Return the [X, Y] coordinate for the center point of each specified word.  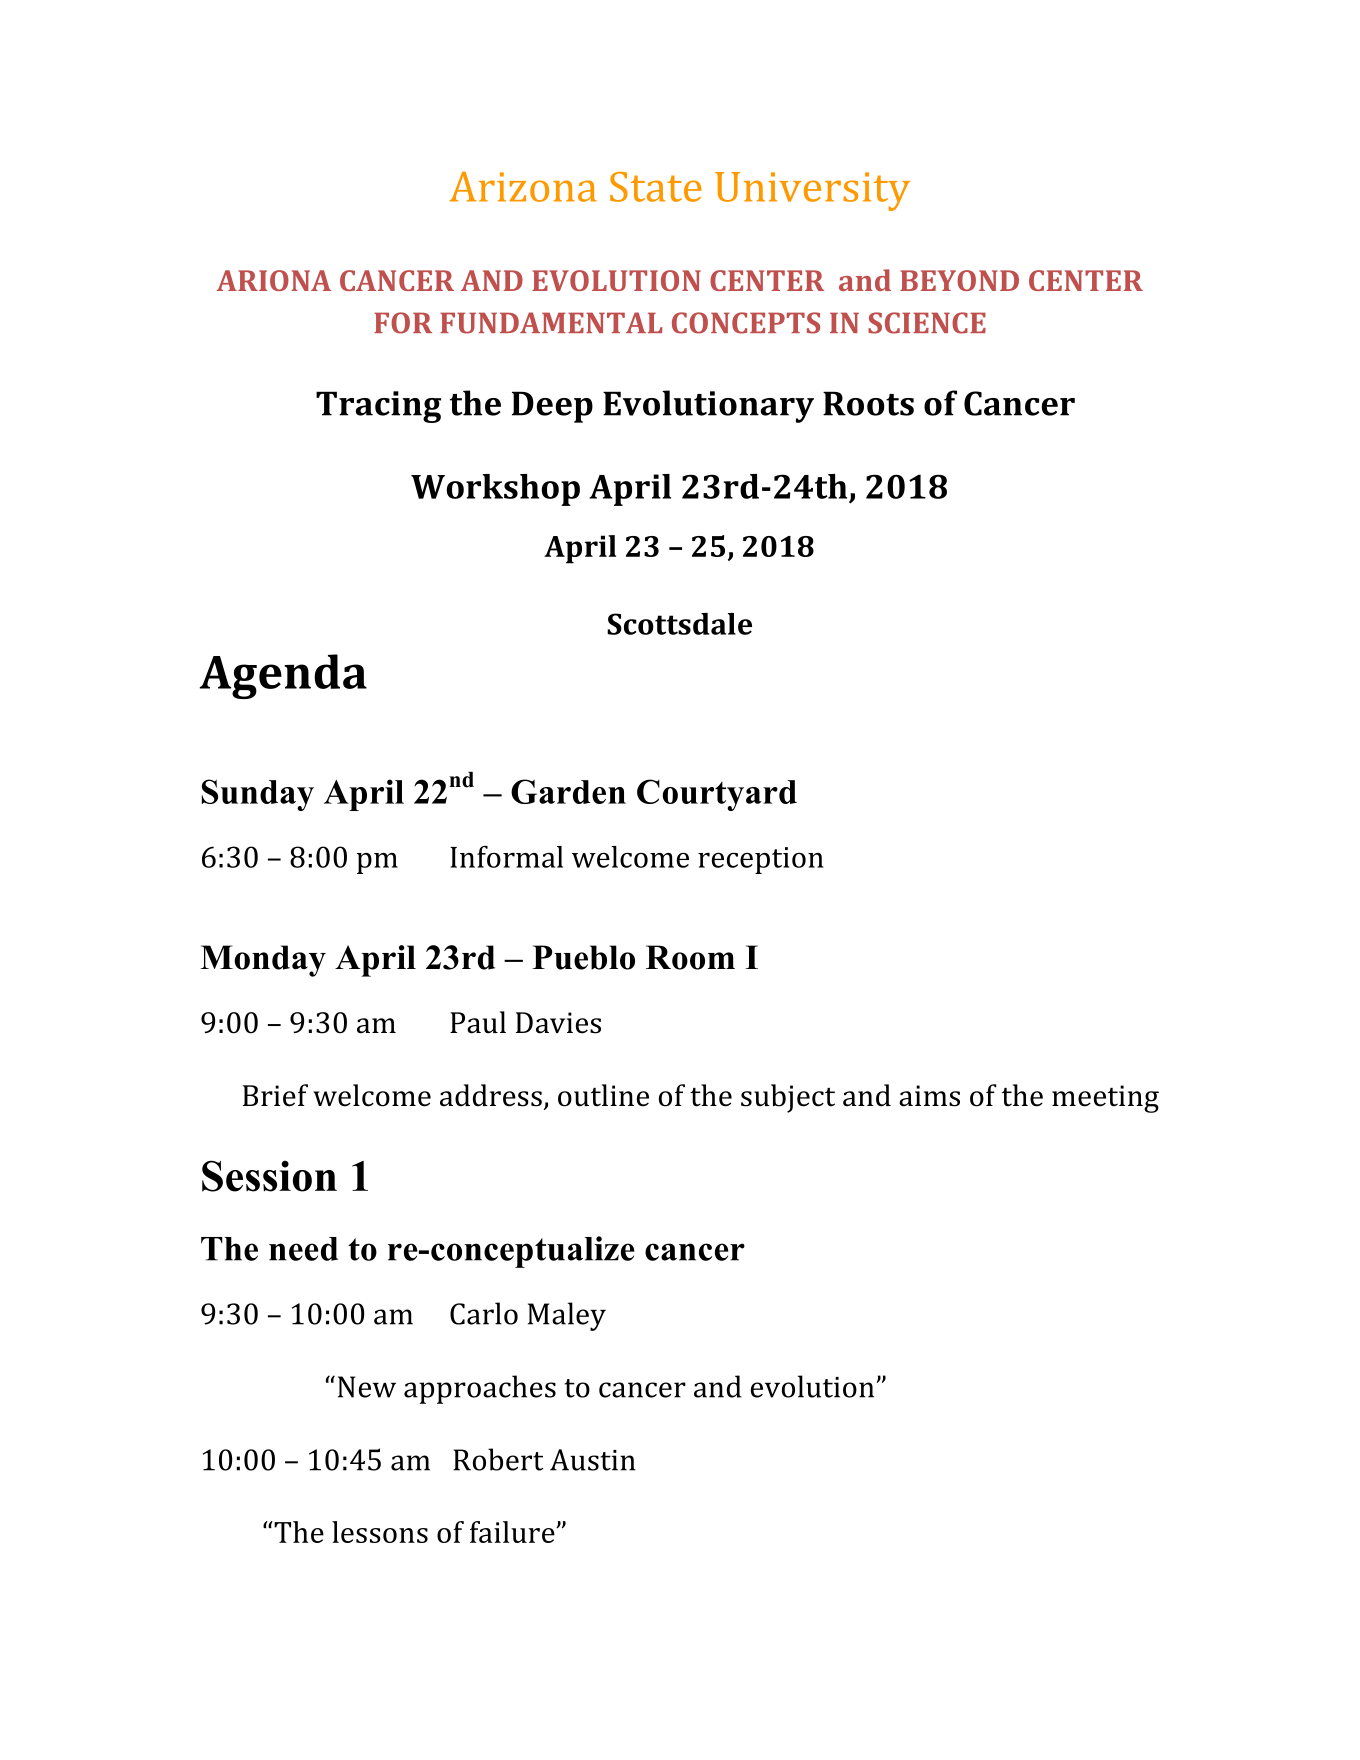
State [656, 187]
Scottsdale [679, 624]
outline [603, 1095]
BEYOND [959, 280]
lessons [380, 1532]
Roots [868, 403]
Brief [275, 1095]
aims [929, 1096]
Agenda [283, 676]
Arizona [523, 187]
